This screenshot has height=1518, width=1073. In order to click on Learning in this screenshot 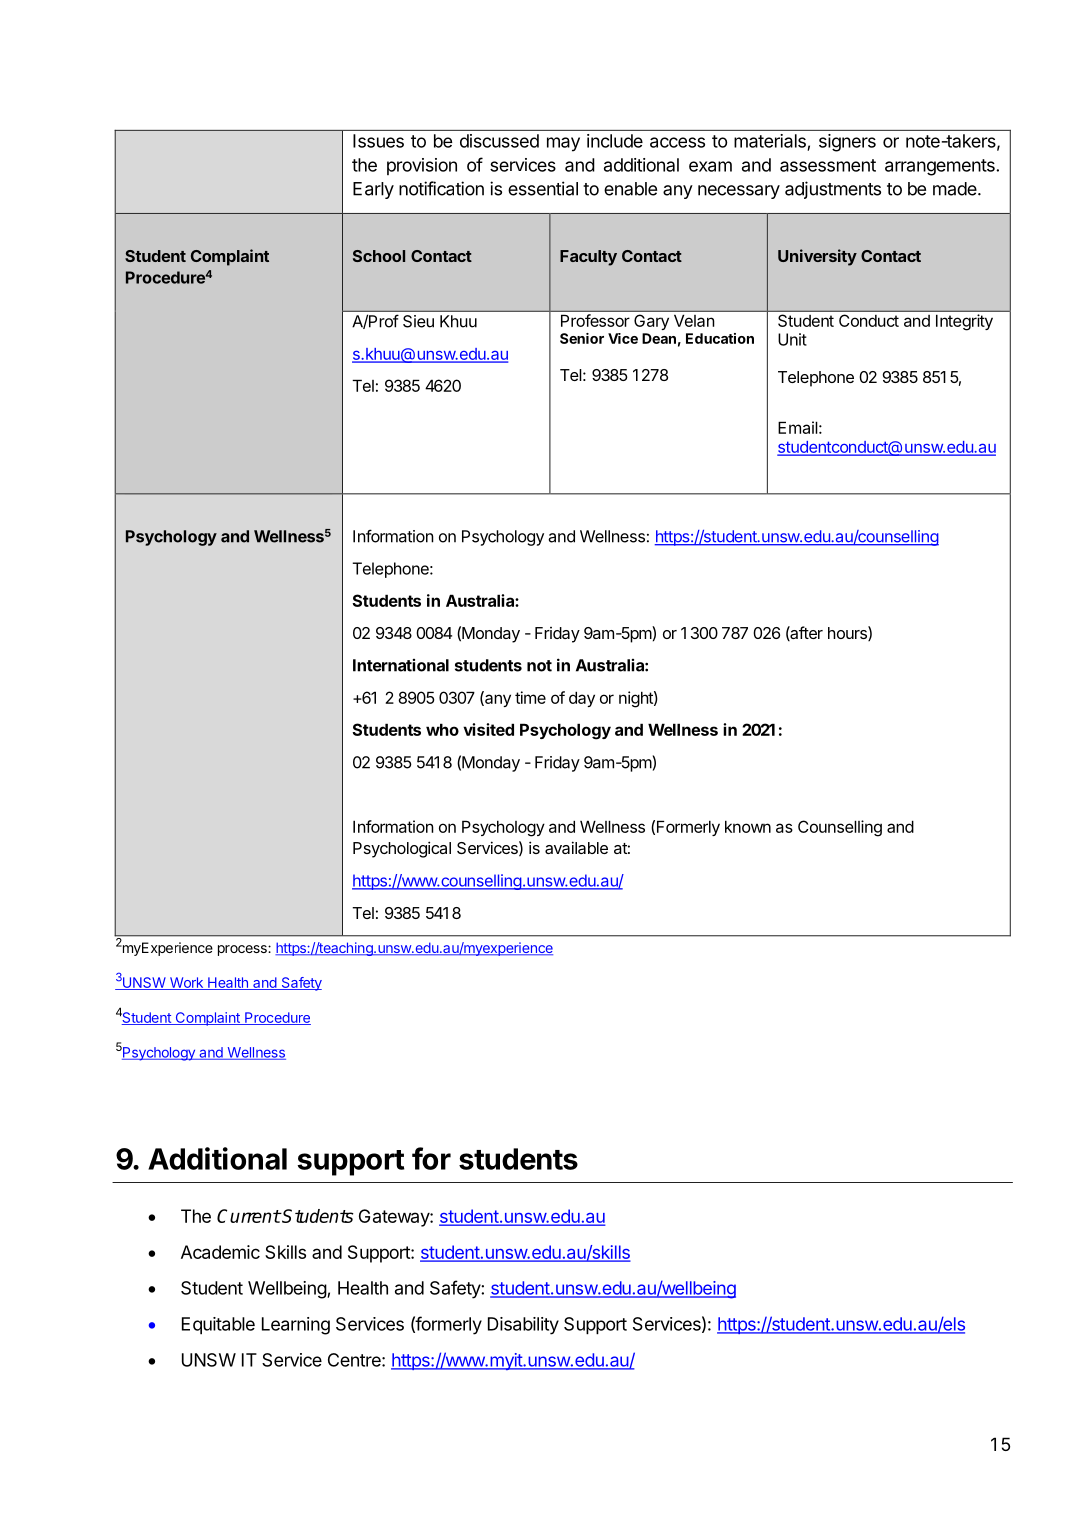, I will do `click(296, 1326)`.
